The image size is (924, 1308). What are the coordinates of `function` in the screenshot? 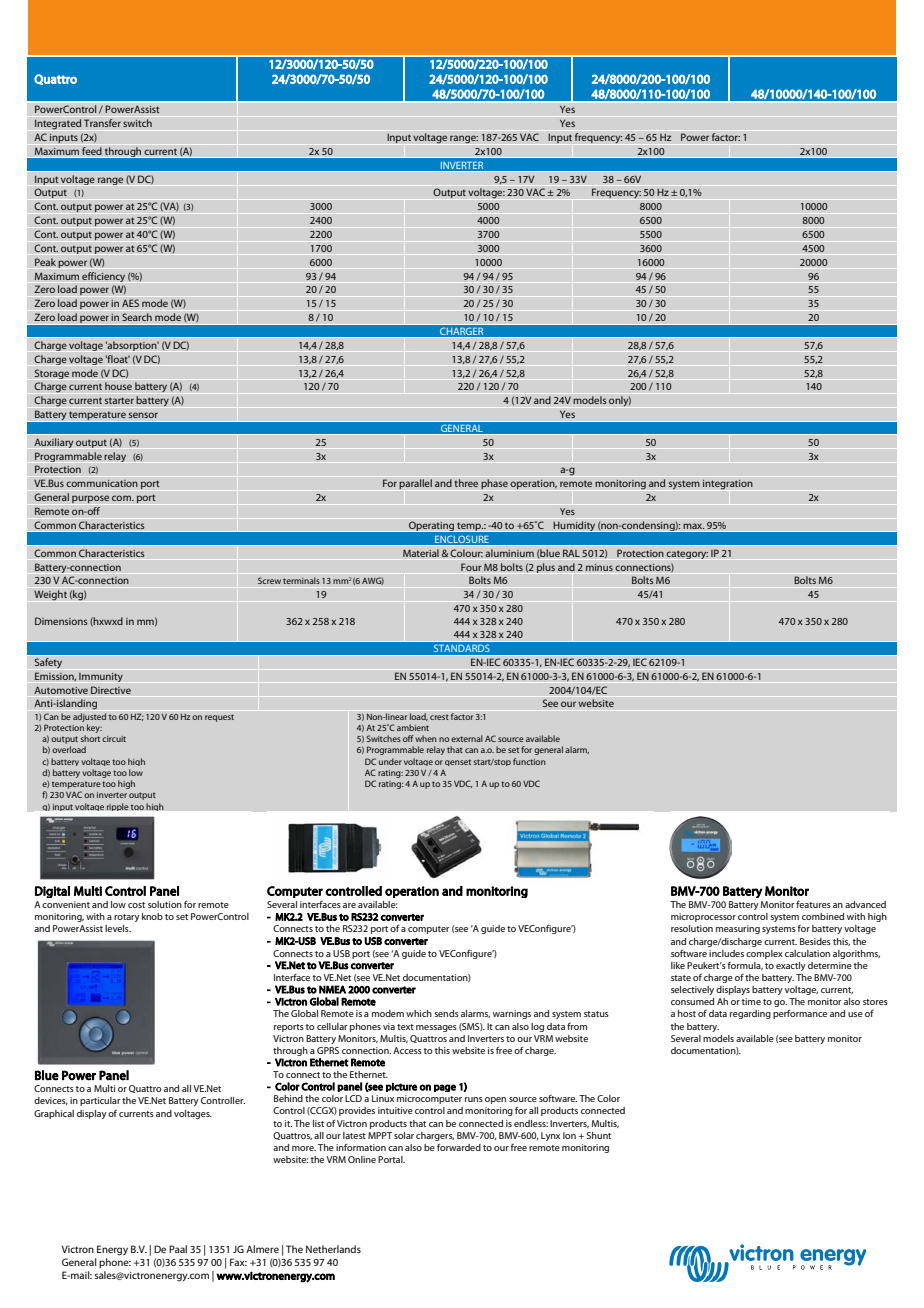 It's located at (529, 761).
